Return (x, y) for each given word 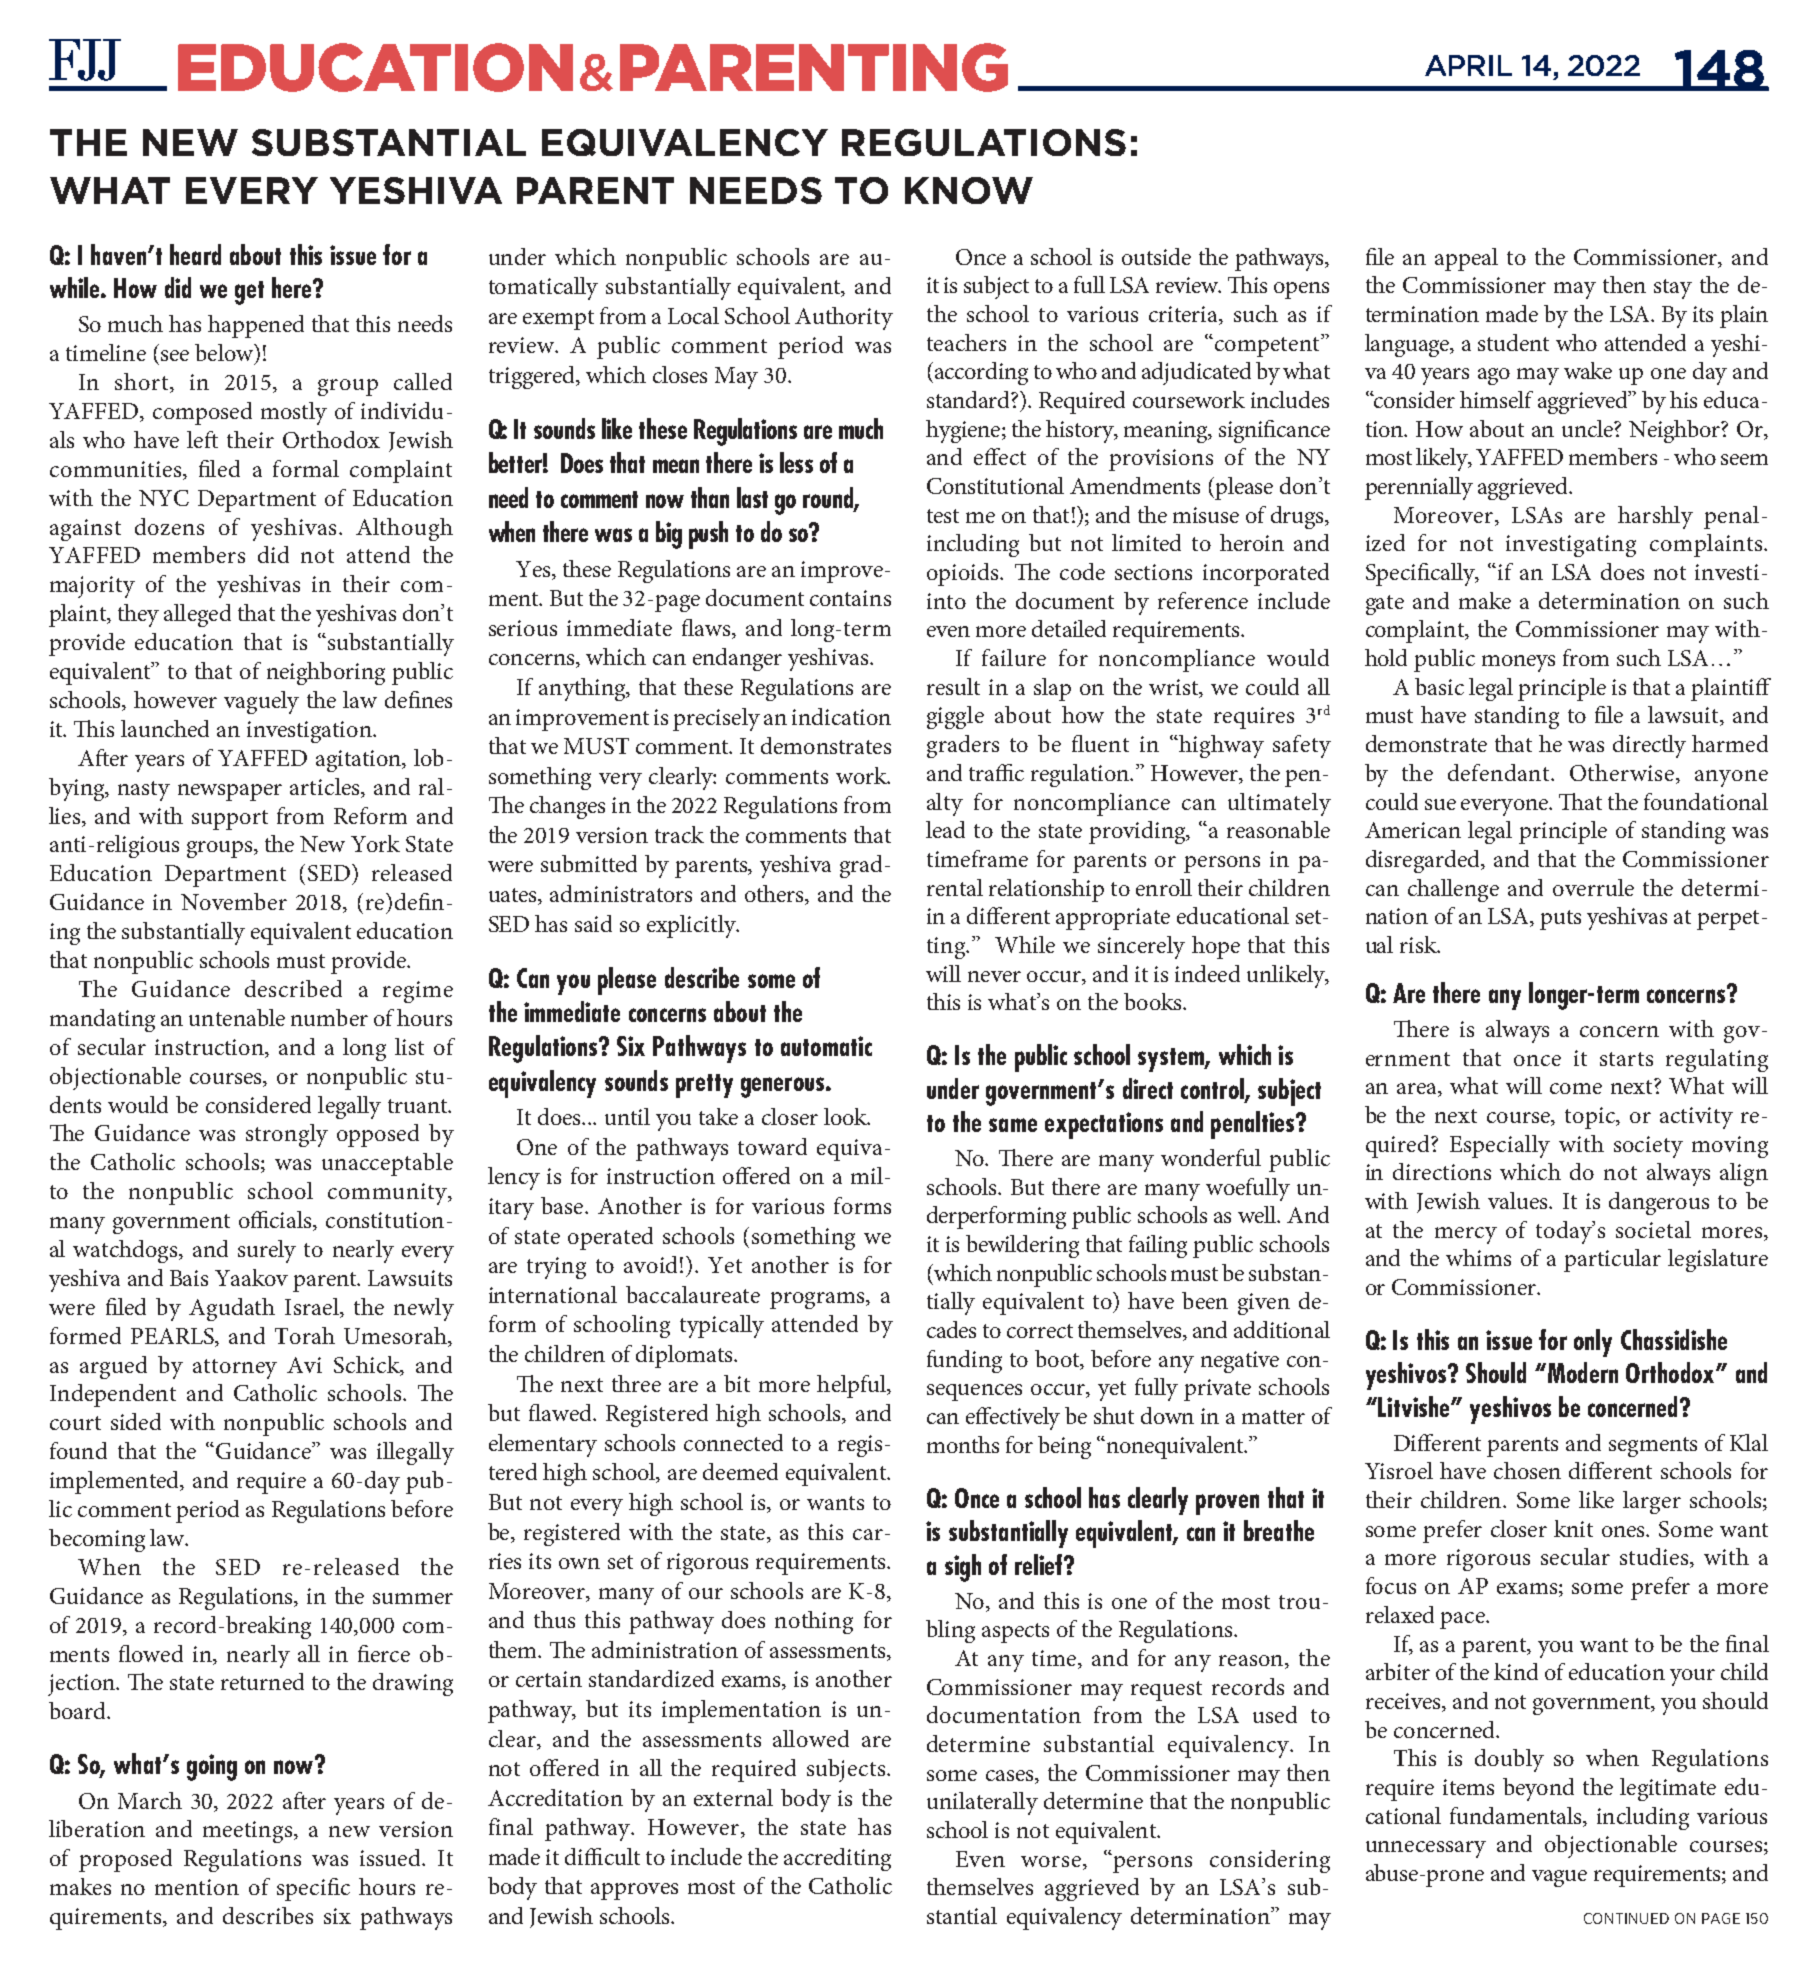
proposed (125, 1860)
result (953, 686)
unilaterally (982, 1803)
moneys (1518, 663)
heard (195, 254)
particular (1612, 1260)
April (1468, 65)
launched (165, 728)
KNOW (969, 190)
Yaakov (251, 1277)
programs (819, 1300)
